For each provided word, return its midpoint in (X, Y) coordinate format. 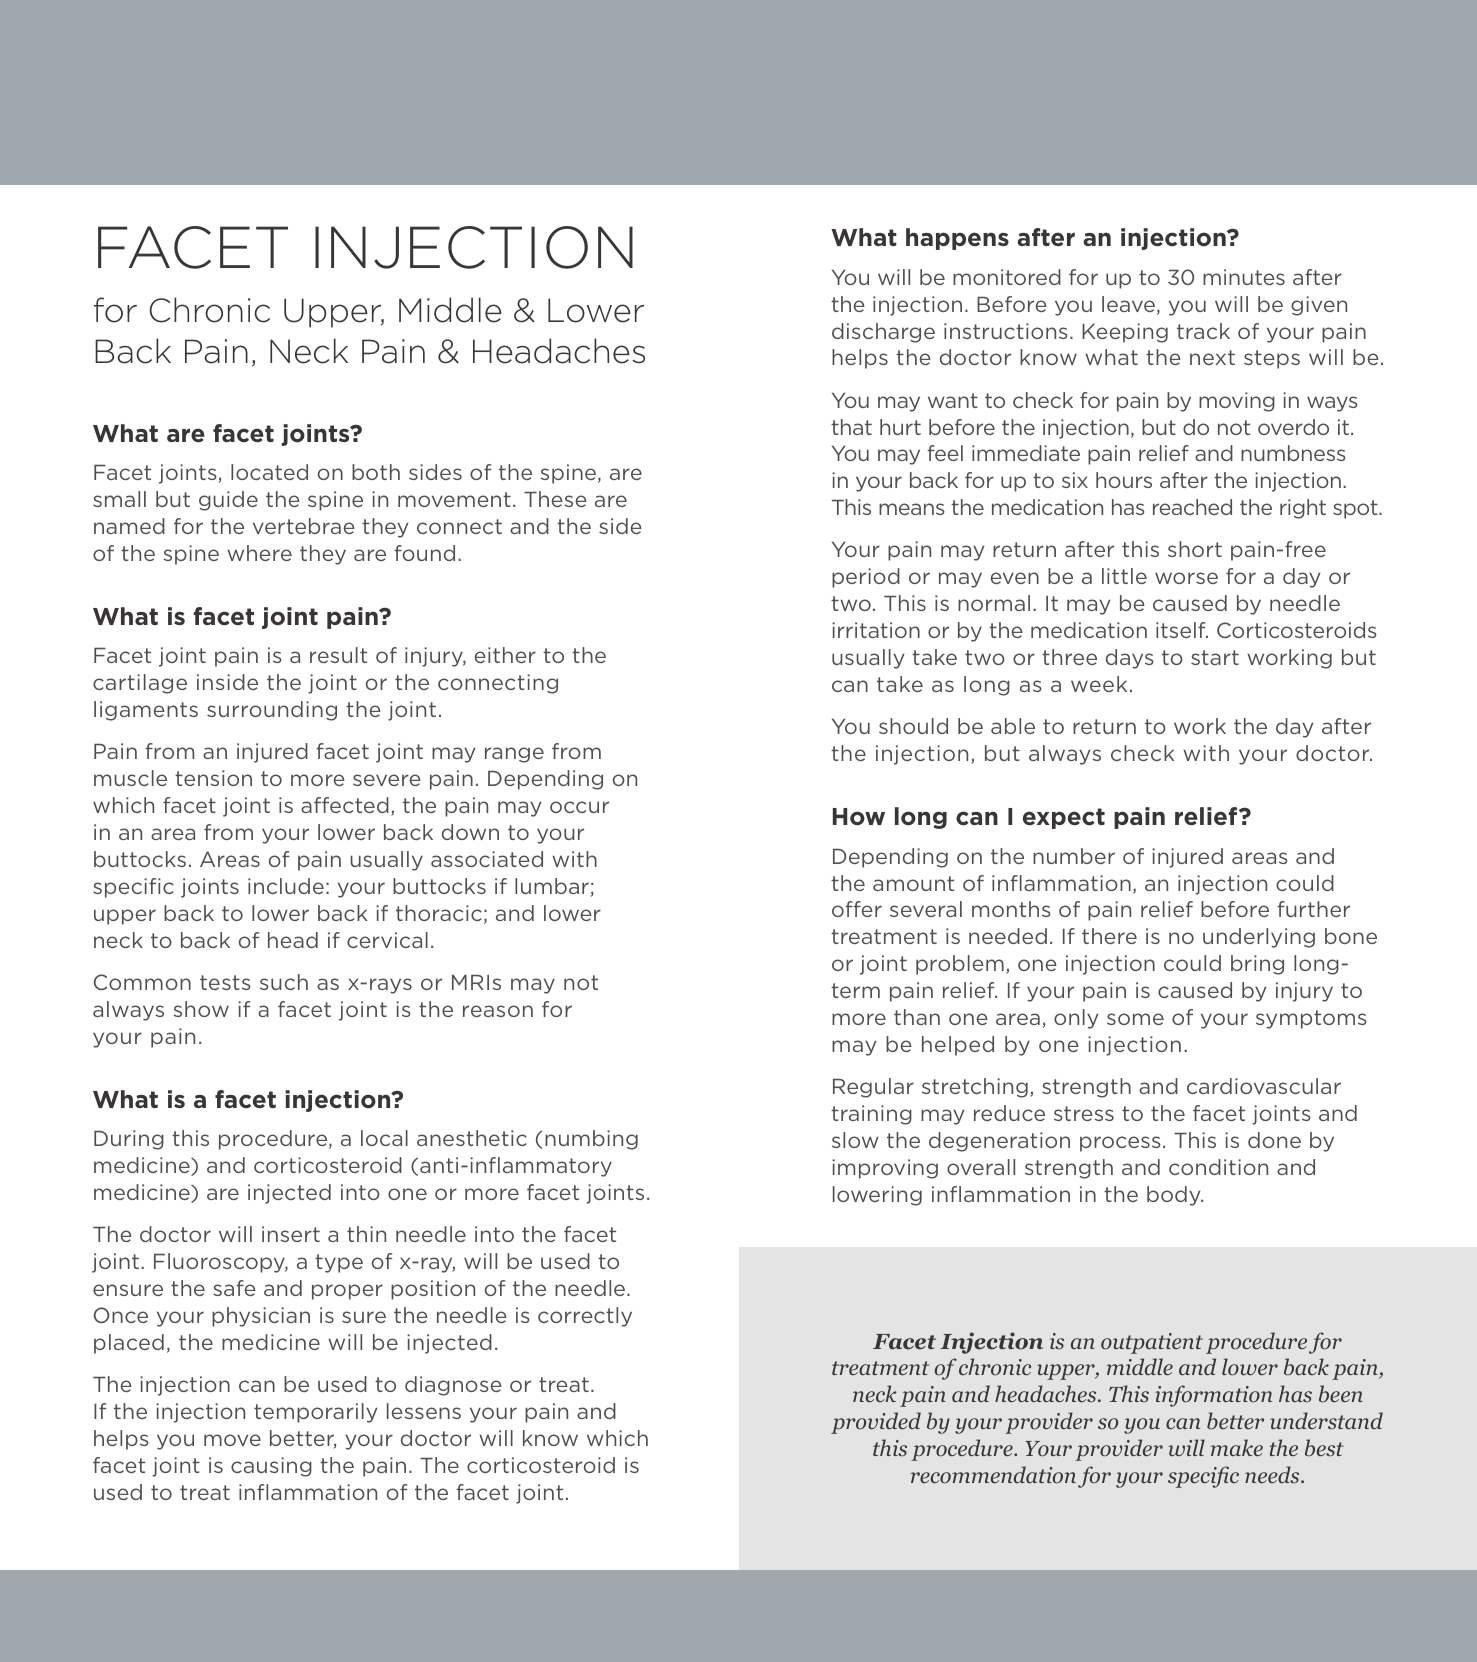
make (1237, 1447)
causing (271, 1467)
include (286, 886)
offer (857, 909)
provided (876, 1423)
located (269, 472)
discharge (883, 333)
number (1074, 856)
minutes (1244, 277)
